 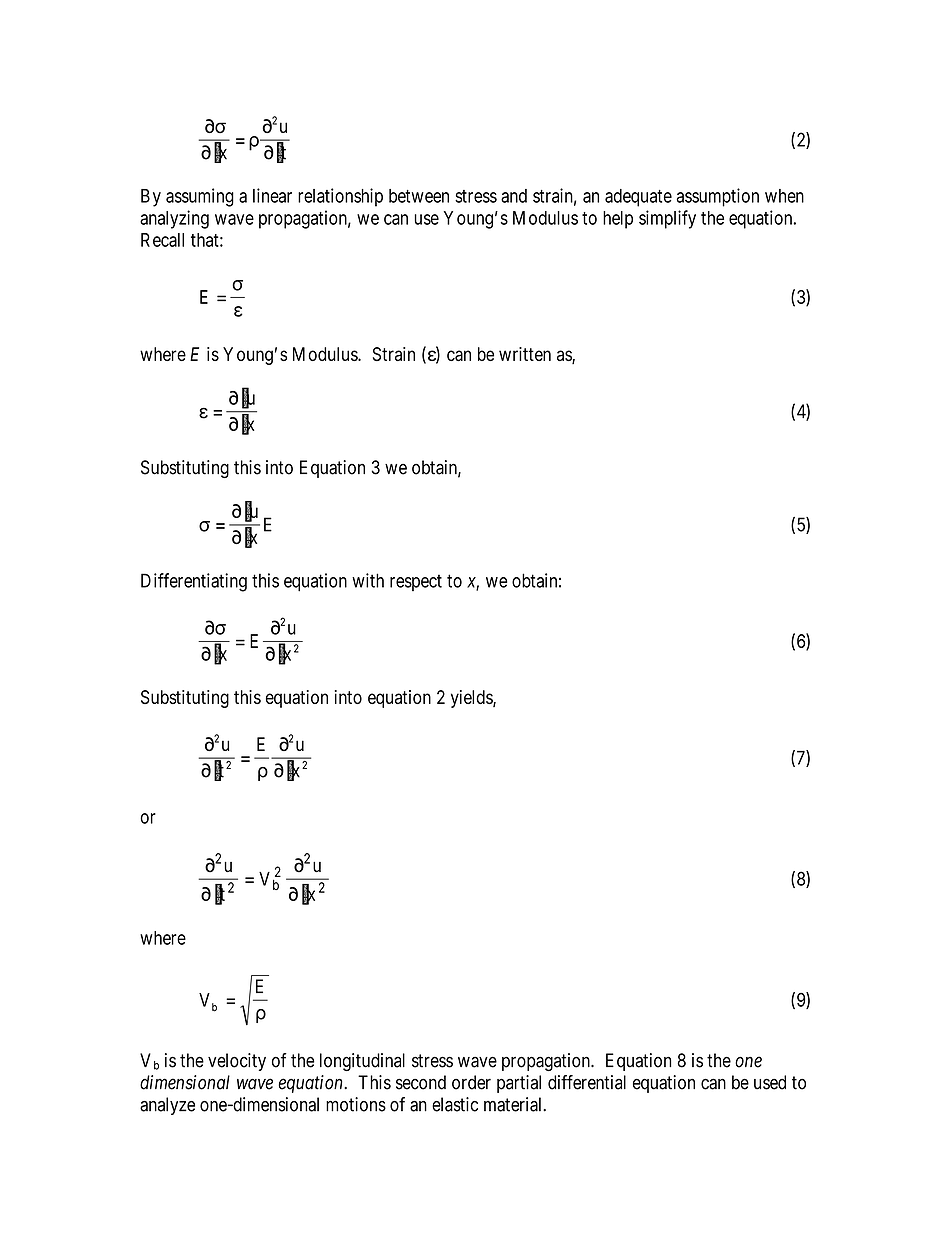 What do you see at coordinates (717, 197) in the image?
I see `assumption` at bounding box center [717, 197].
